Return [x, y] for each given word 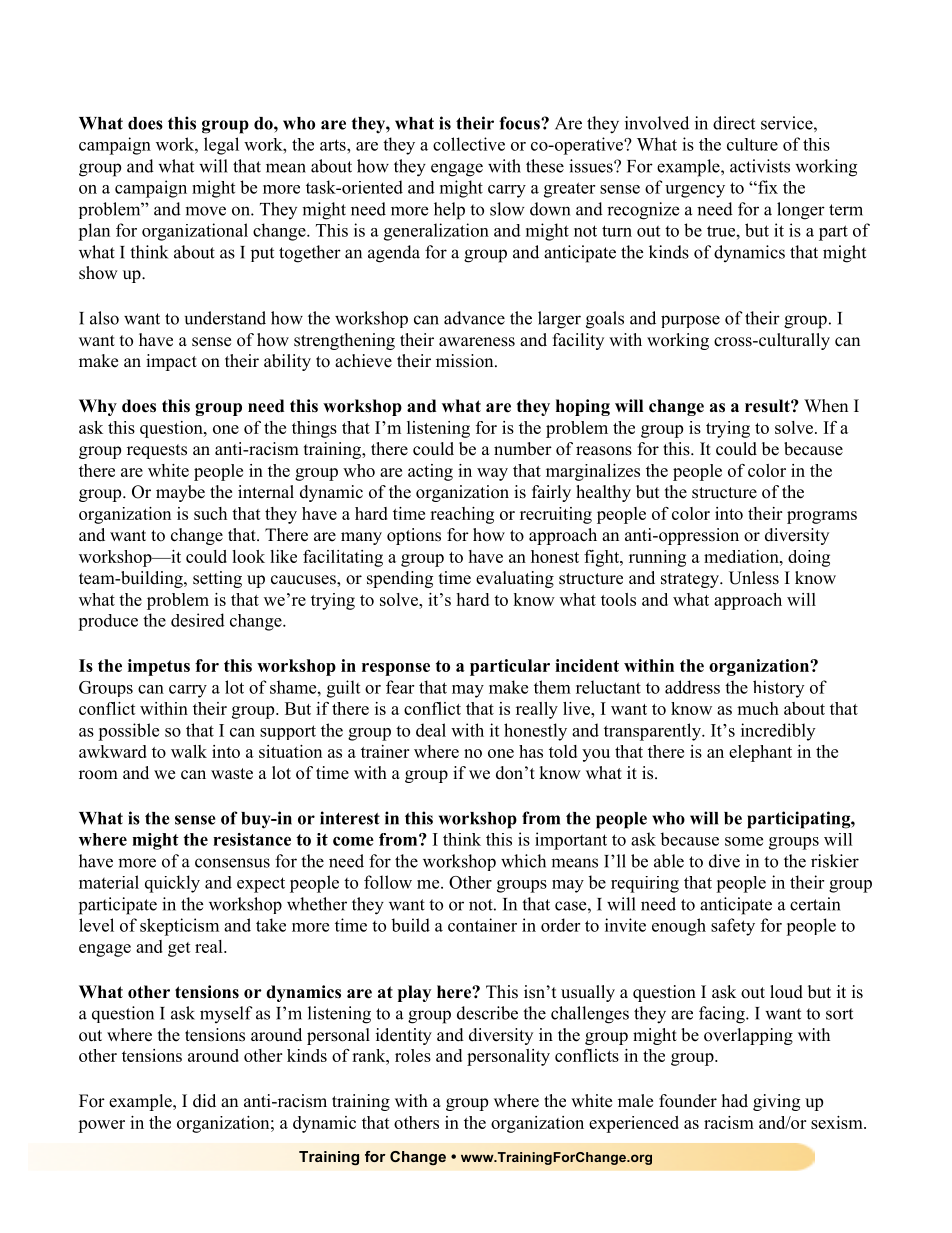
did [204, 1101]
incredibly [778, 732]
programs [822, 517]
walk [189, 751]
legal [221, 146]
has [531, 751]
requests [157, 451]
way [492, 474]
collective [469, 144]
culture [752, 144]
